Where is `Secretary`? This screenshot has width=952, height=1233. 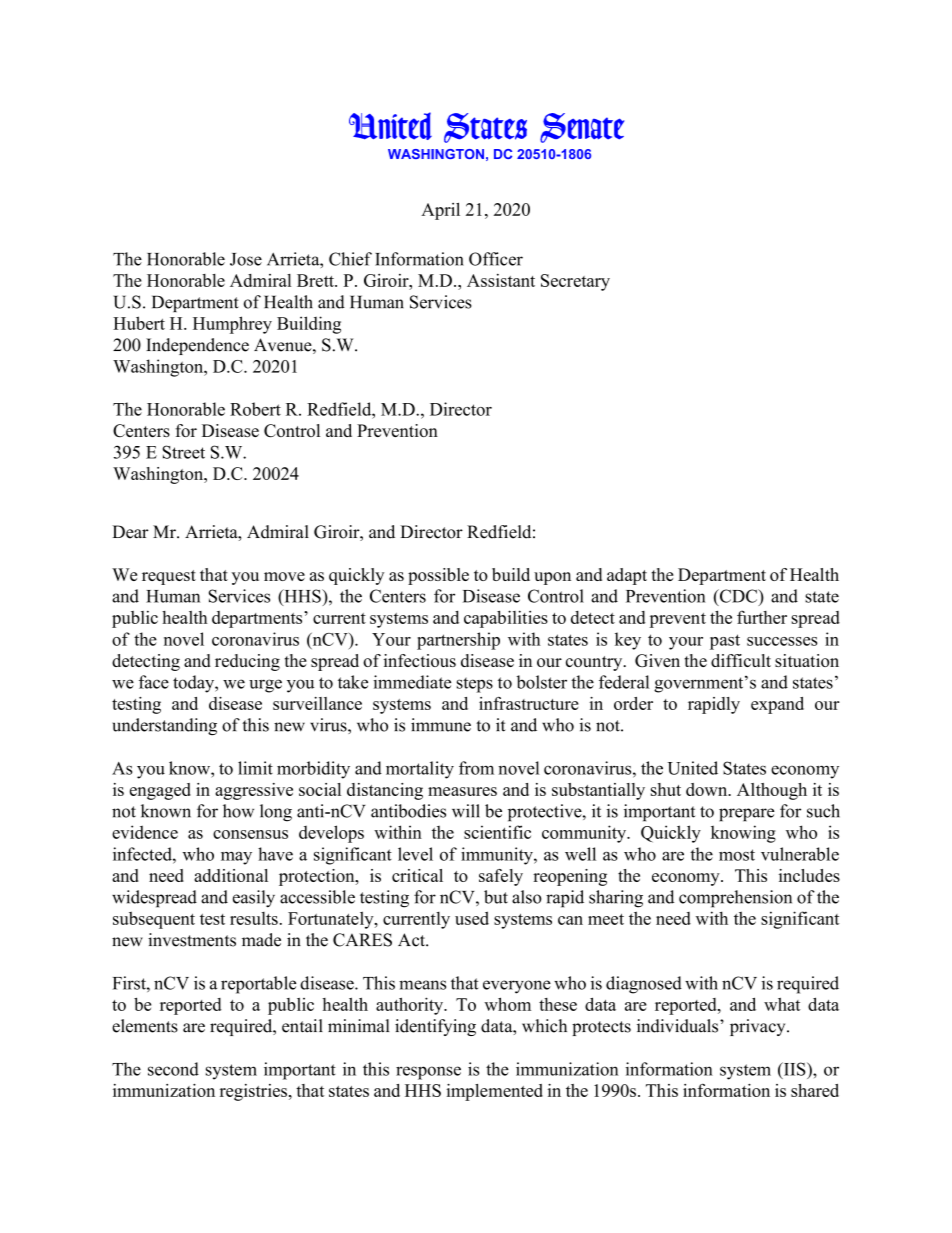
Secretary is located at coordinates (575, 282).
